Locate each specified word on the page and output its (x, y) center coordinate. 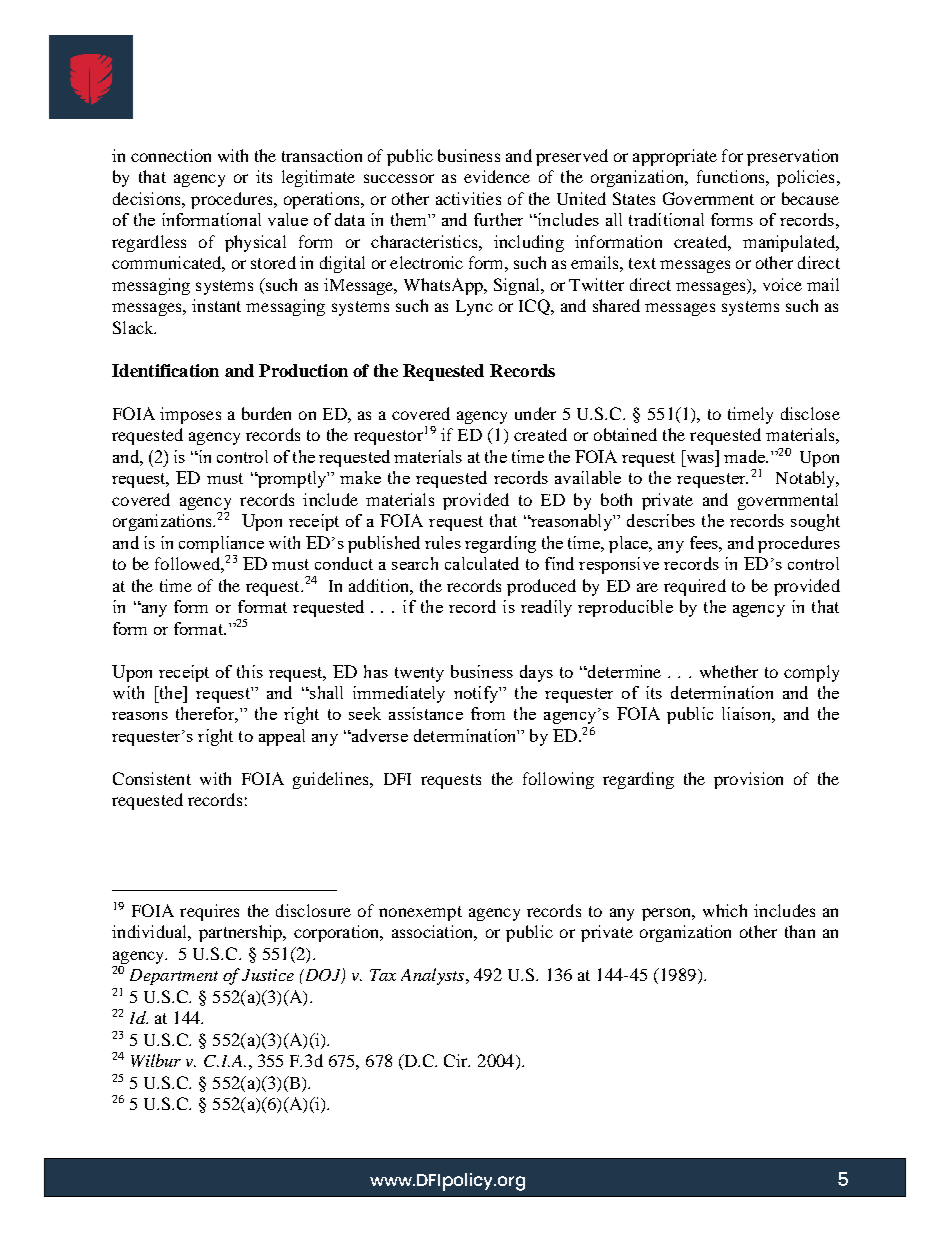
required (695, 587)
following (558, 780)
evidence (497, 176)
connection (171, 155)
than (800, 931)
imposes (190, 415)
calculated (482, 563)
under (535, 413)
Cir (457, 1060)
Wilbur (156, 1060)
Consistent (152, 778)
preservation (792, 157)
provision (748, 780)
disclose (810, 413)
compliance (221, 544)
